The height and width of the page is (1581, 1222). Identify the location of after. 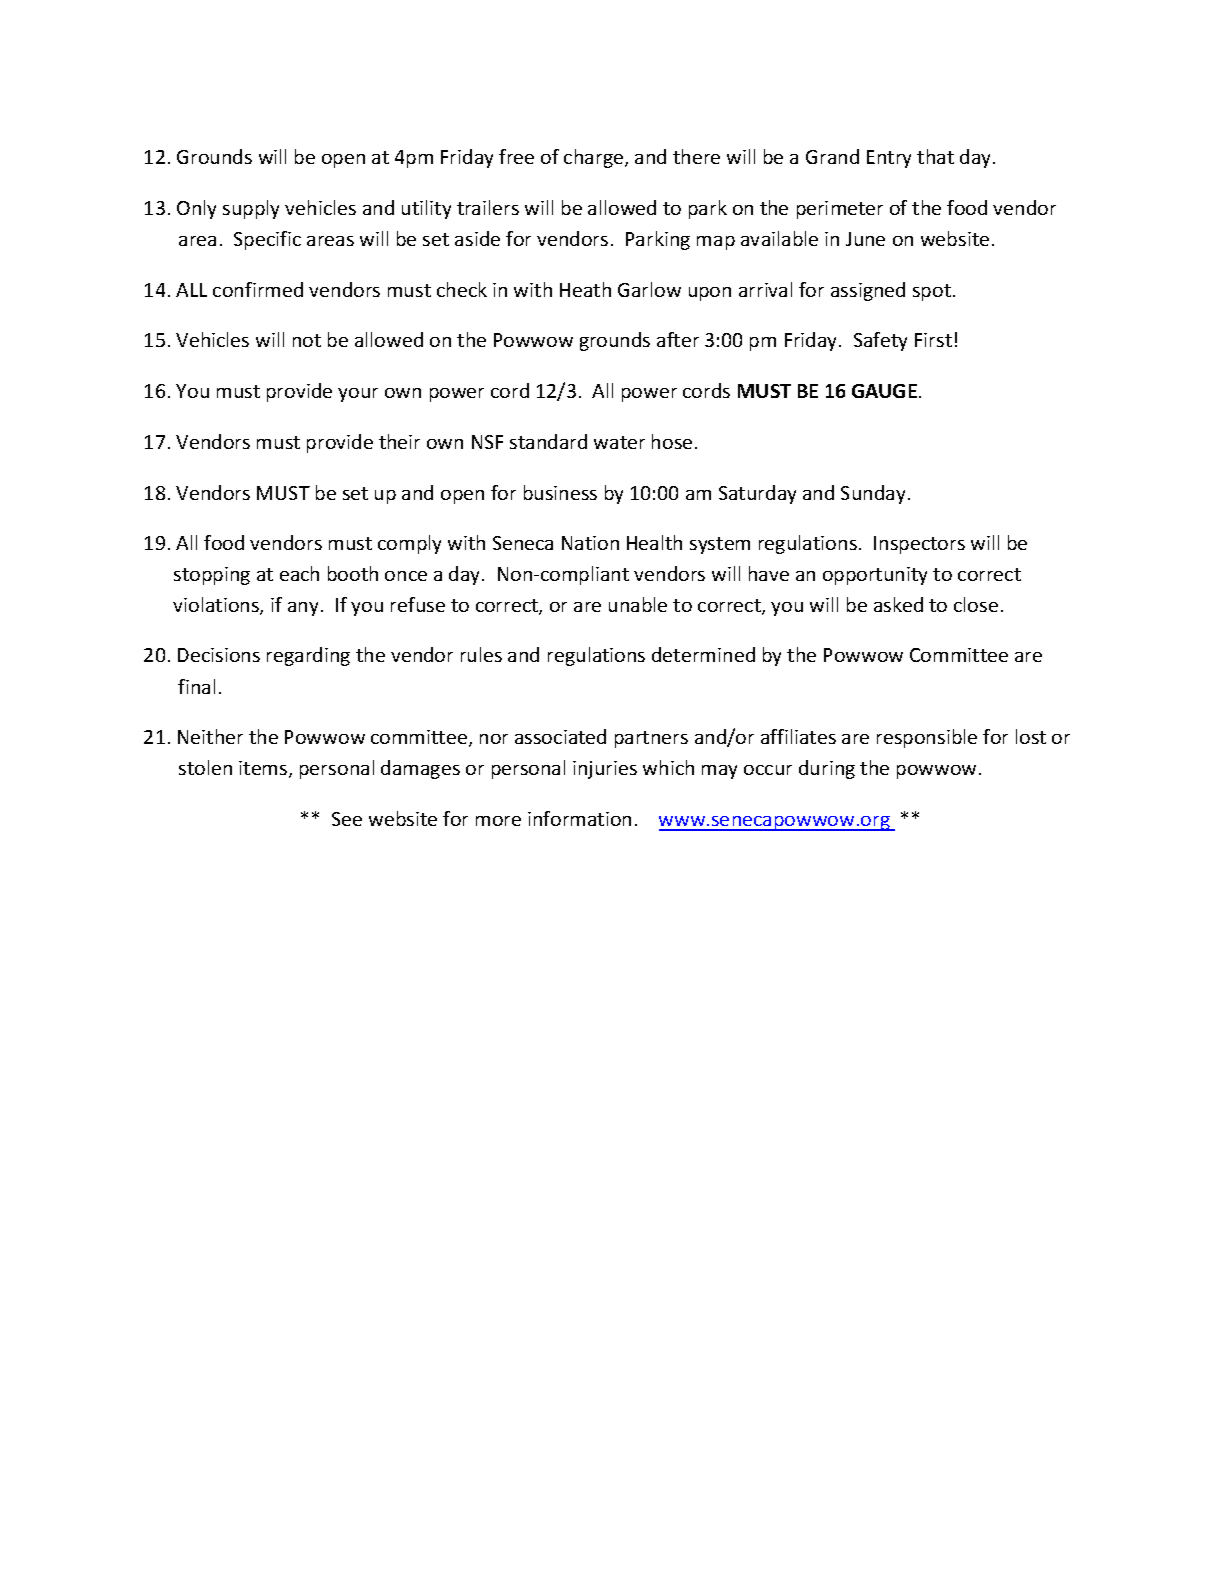
(678, 339).
